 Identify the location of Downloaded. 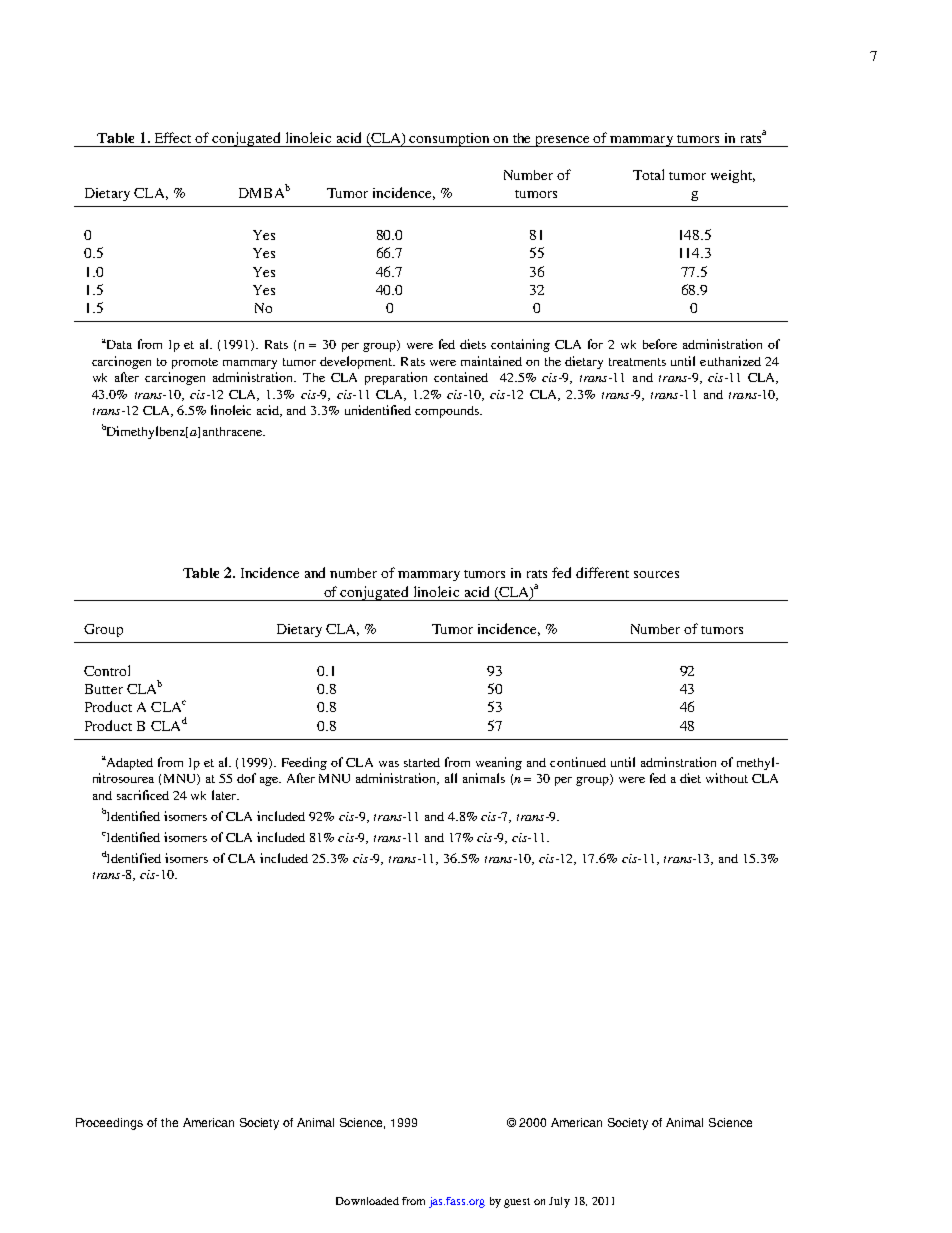
(367, 1201).
